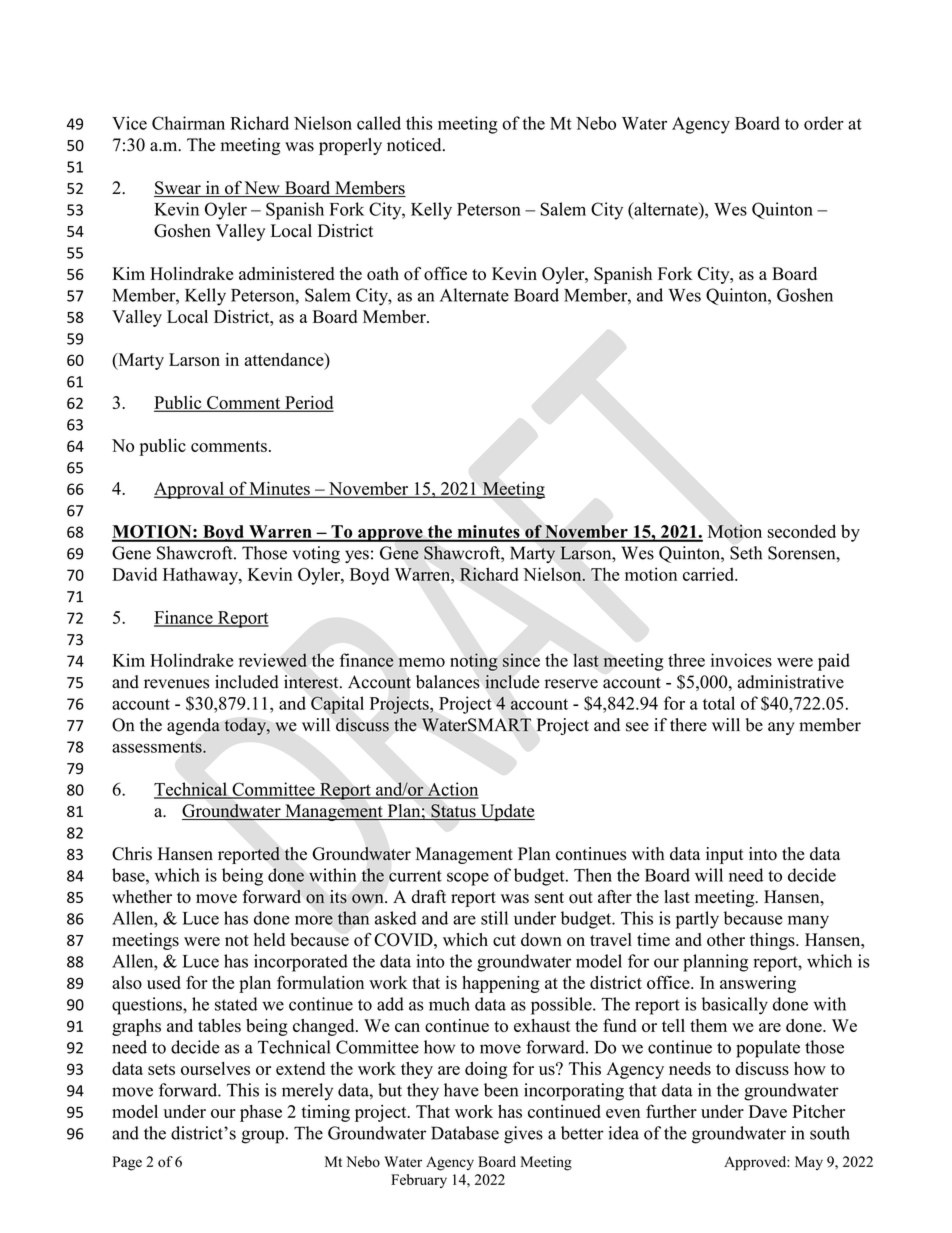 This image has height=1233, width=952. Describe the element at coordinates (142, 896) in the image. I see `whether` at that location.
